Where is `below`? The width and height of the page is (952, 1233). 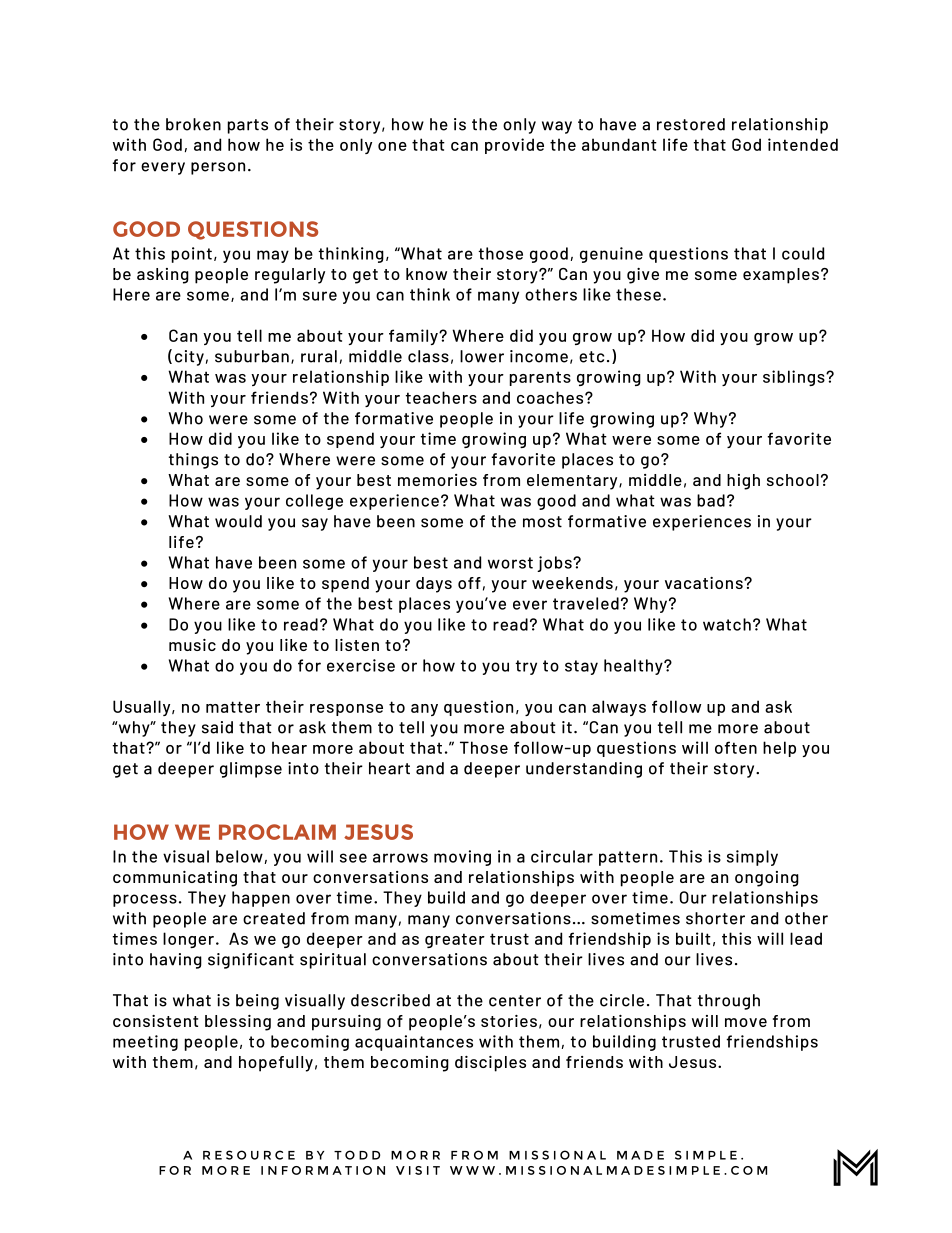 below is located at coordinates (239, 856).
